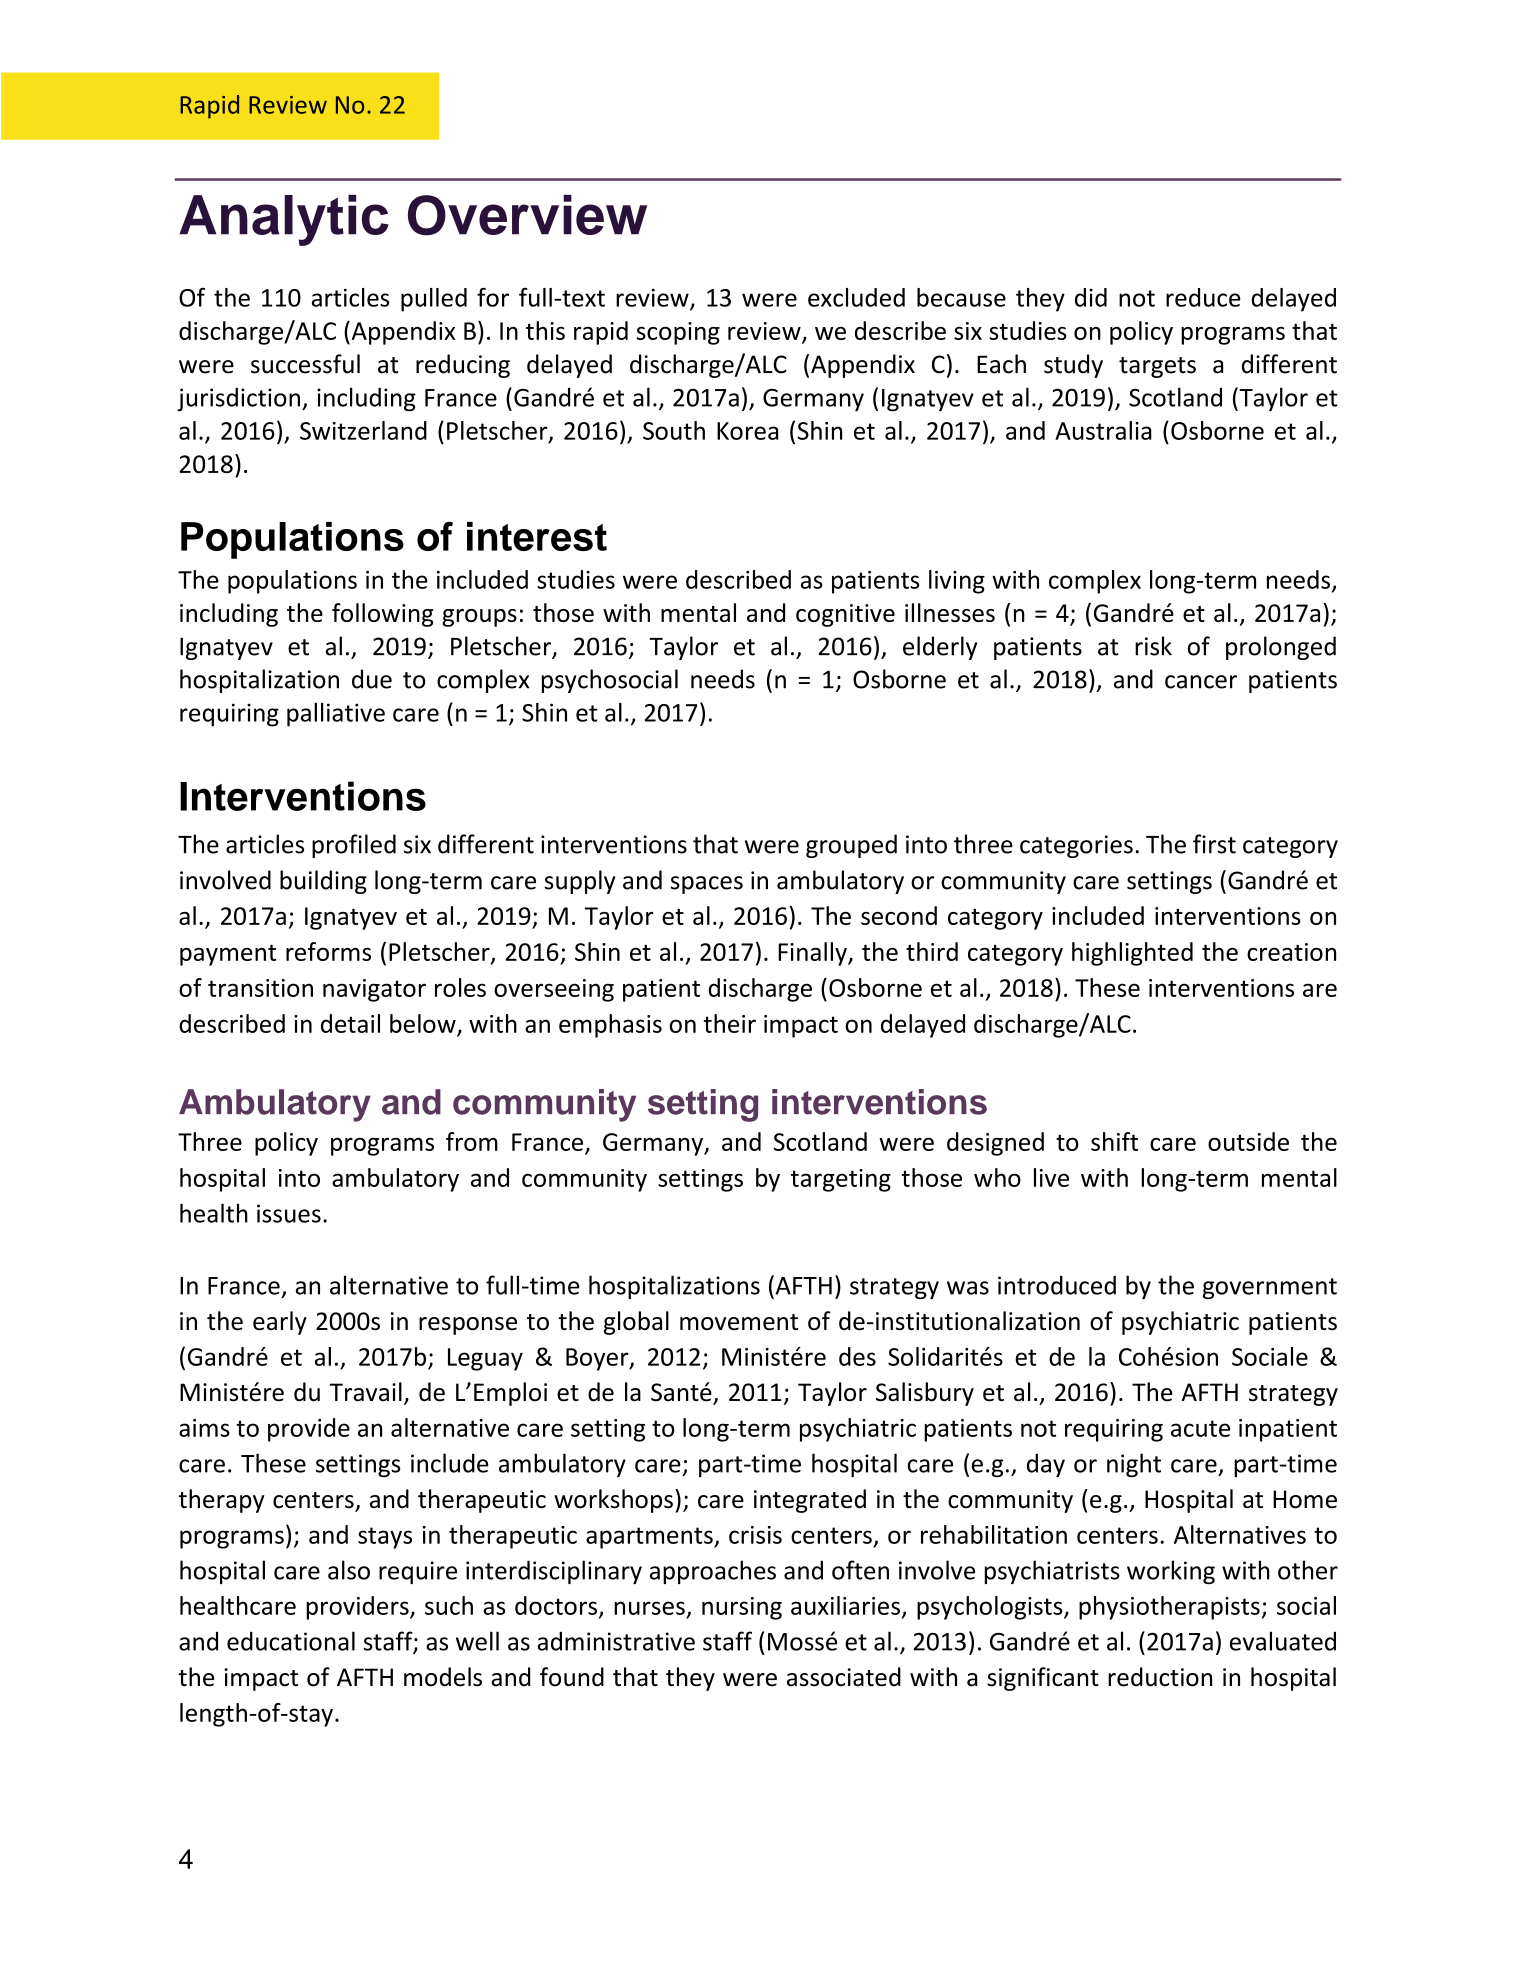 The width and height of the document is (1516, 1962). Describe the element at coordinates (291, 1641) in the document. I see `educational` at that location.
